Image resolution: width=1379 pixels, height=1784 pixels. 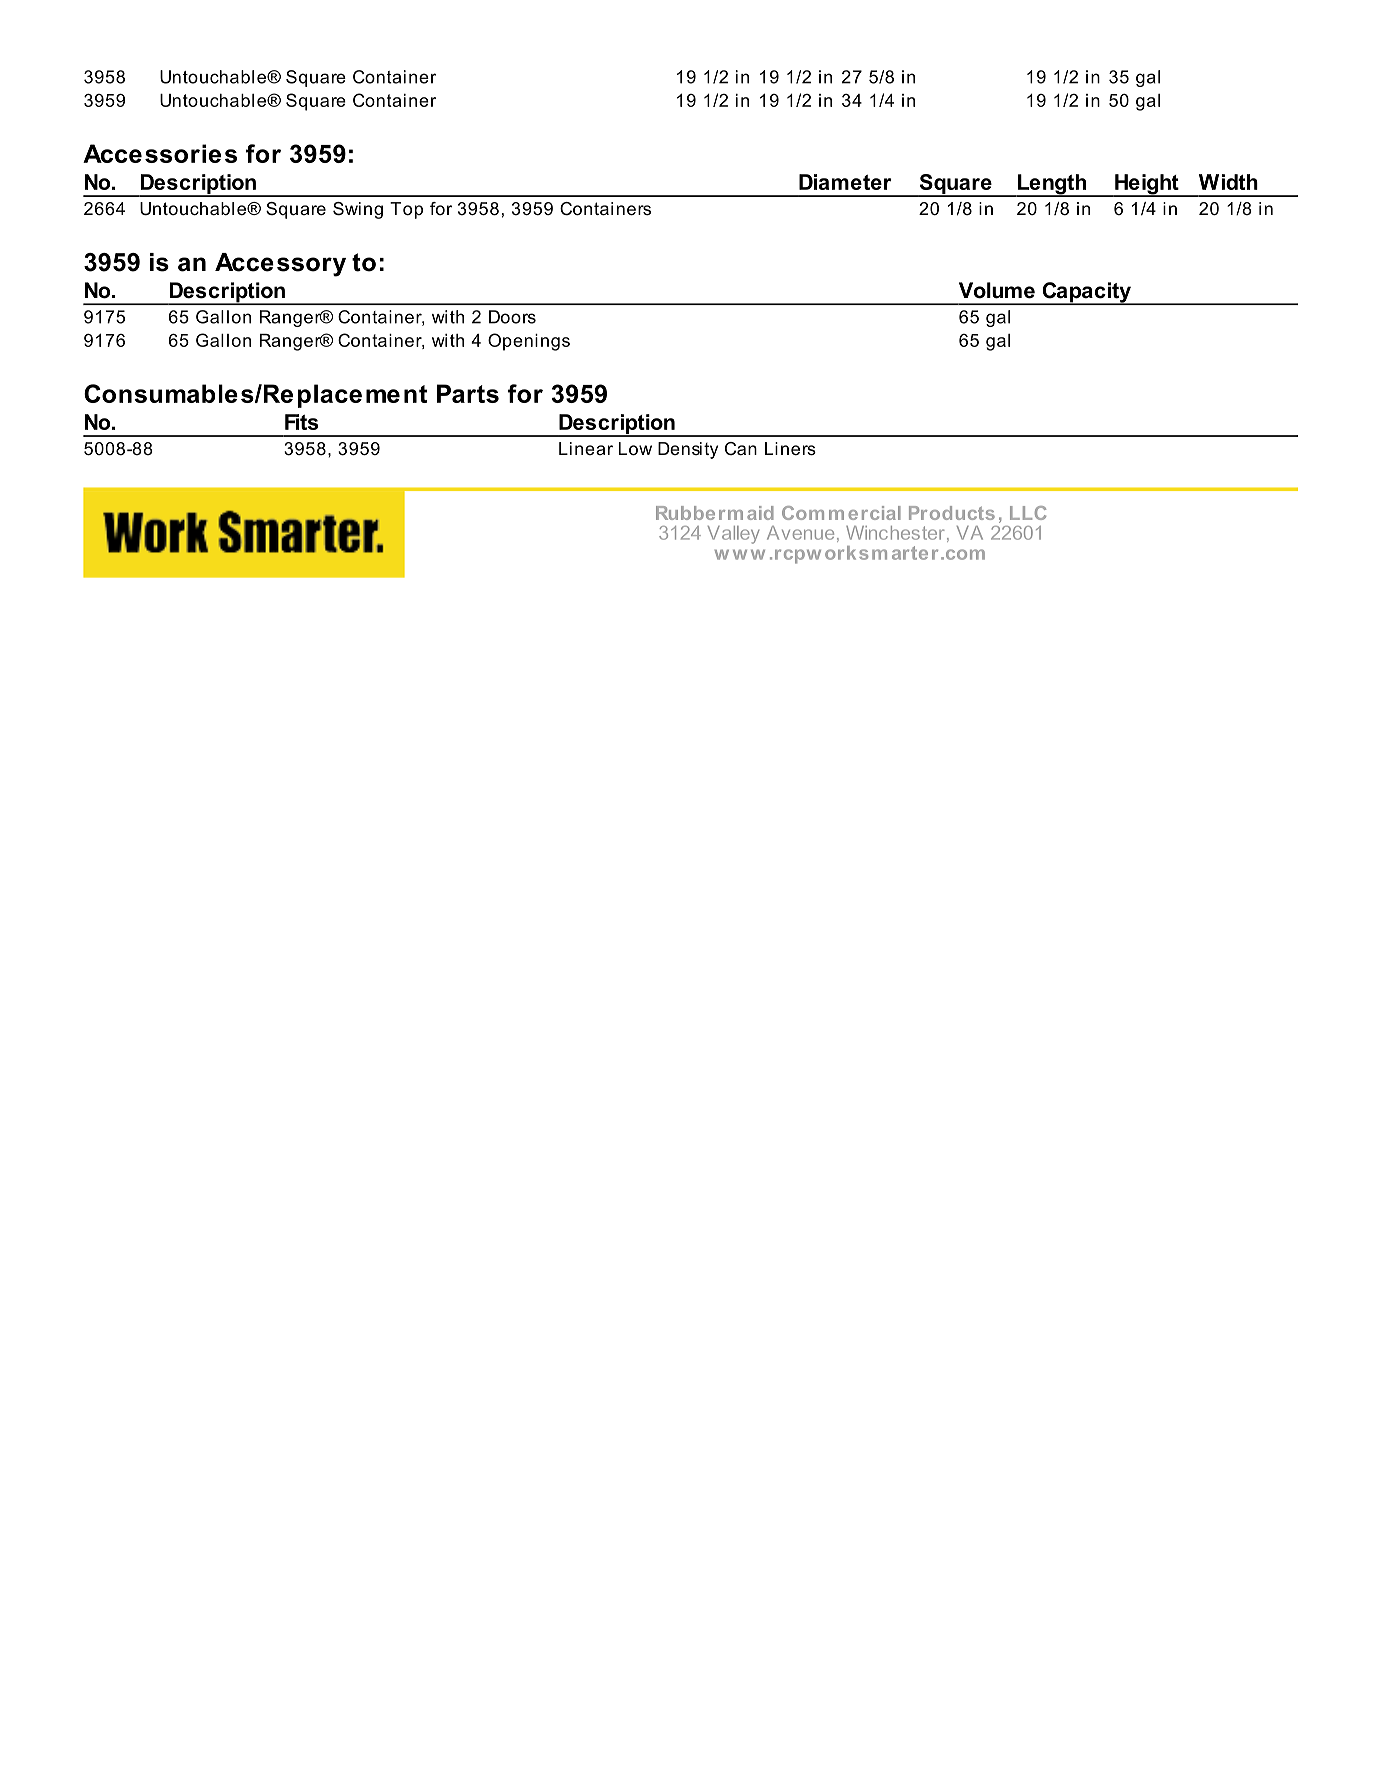 I want to click on LLC, so click(x=1028, y=513).
